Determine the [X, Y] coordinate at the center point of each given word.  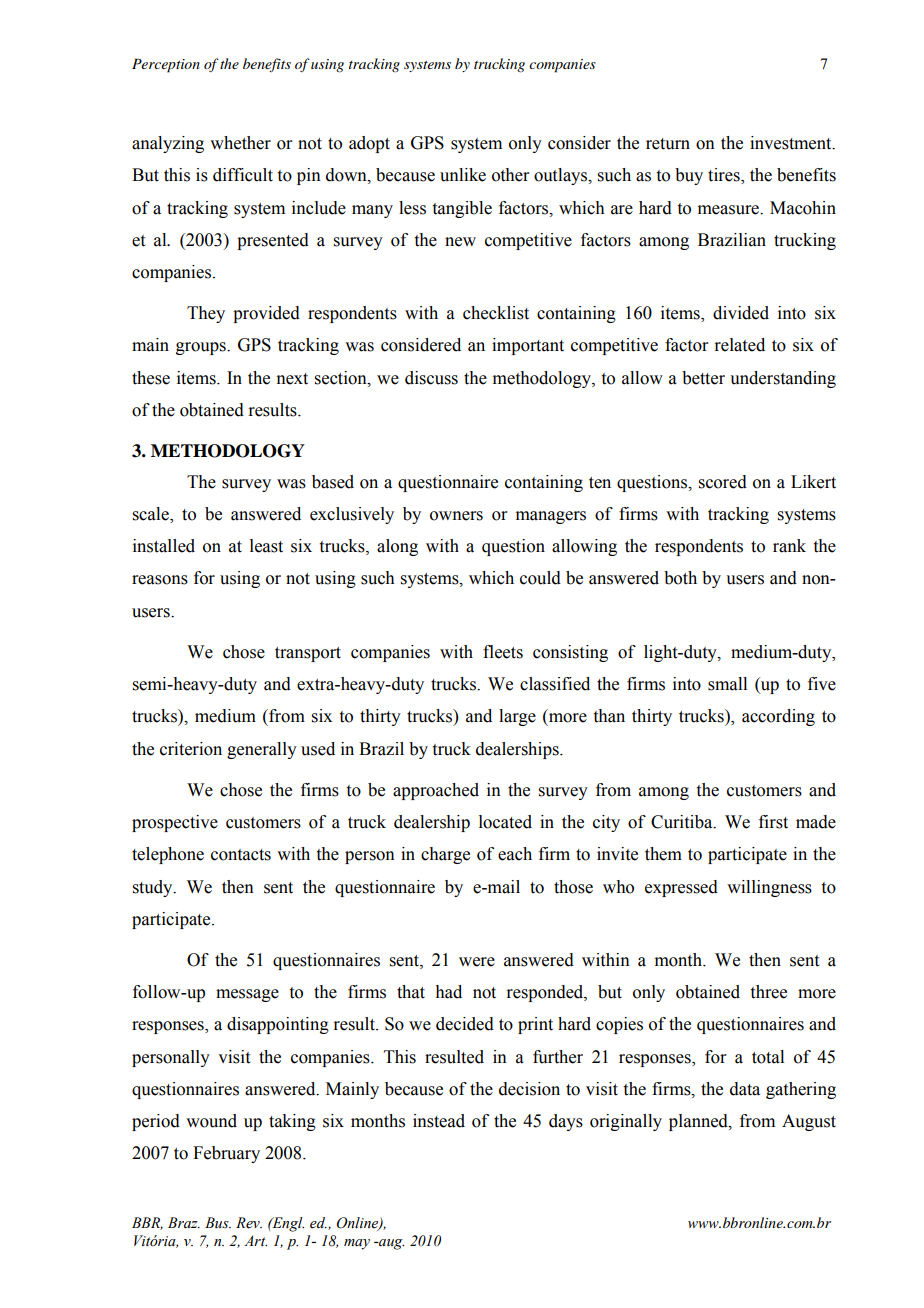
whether [240, 143]
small [727, 684]
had [448, 992]
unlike [463, 175]
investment [792, 143]
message [247, 995]
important [528, 346]
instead [439, 1121]
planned [699, 1122]
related [739, 345]
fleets [503, 652]
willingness [769, 888]
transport [308, 654]
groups [202, 348]
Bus [218, 1223]
